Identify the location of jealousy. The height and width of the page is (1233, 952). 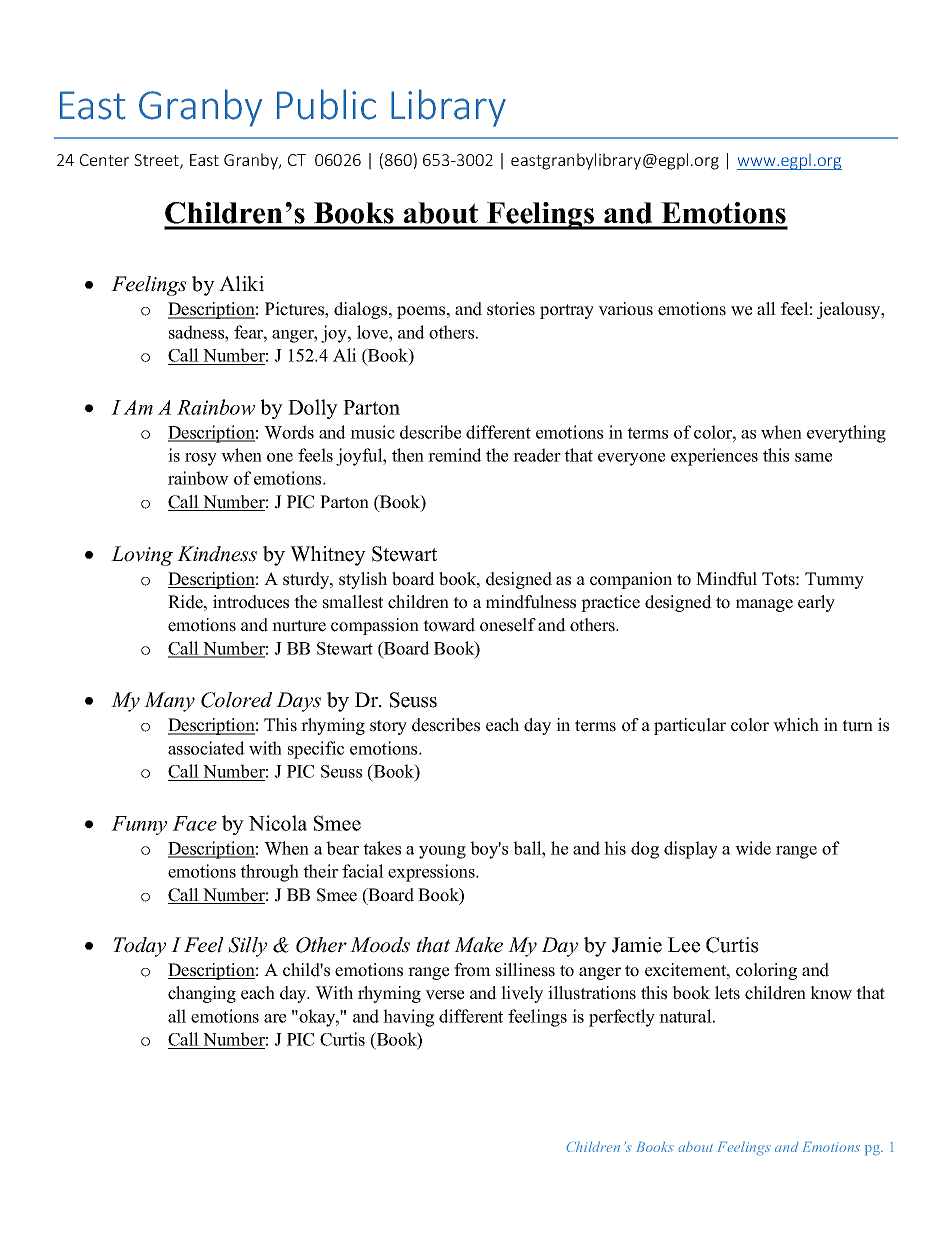
(850, 310).
